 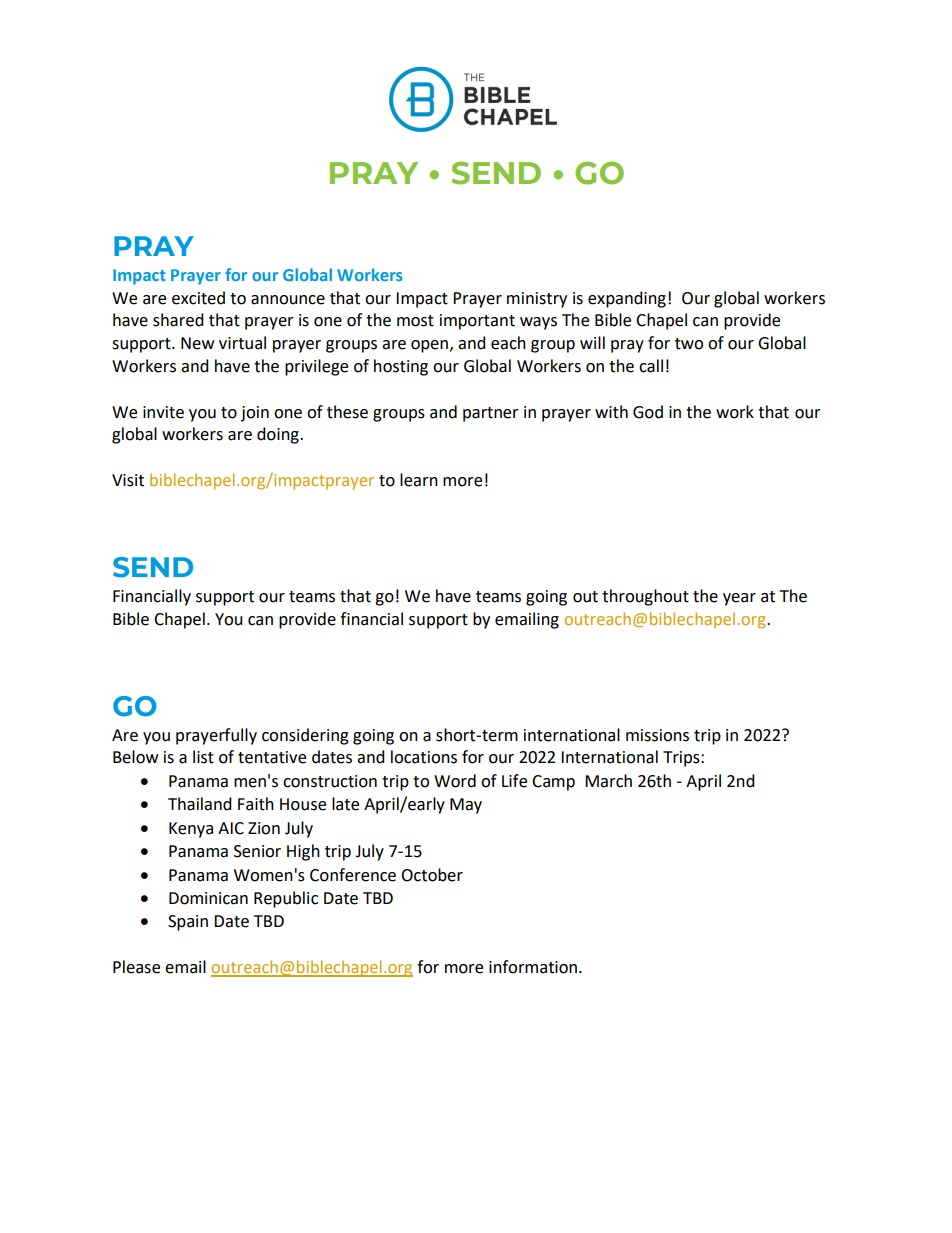 What do you see at coordinates (645, 597) in the document?
I see `throughout` at bounding box center [645, 597].
